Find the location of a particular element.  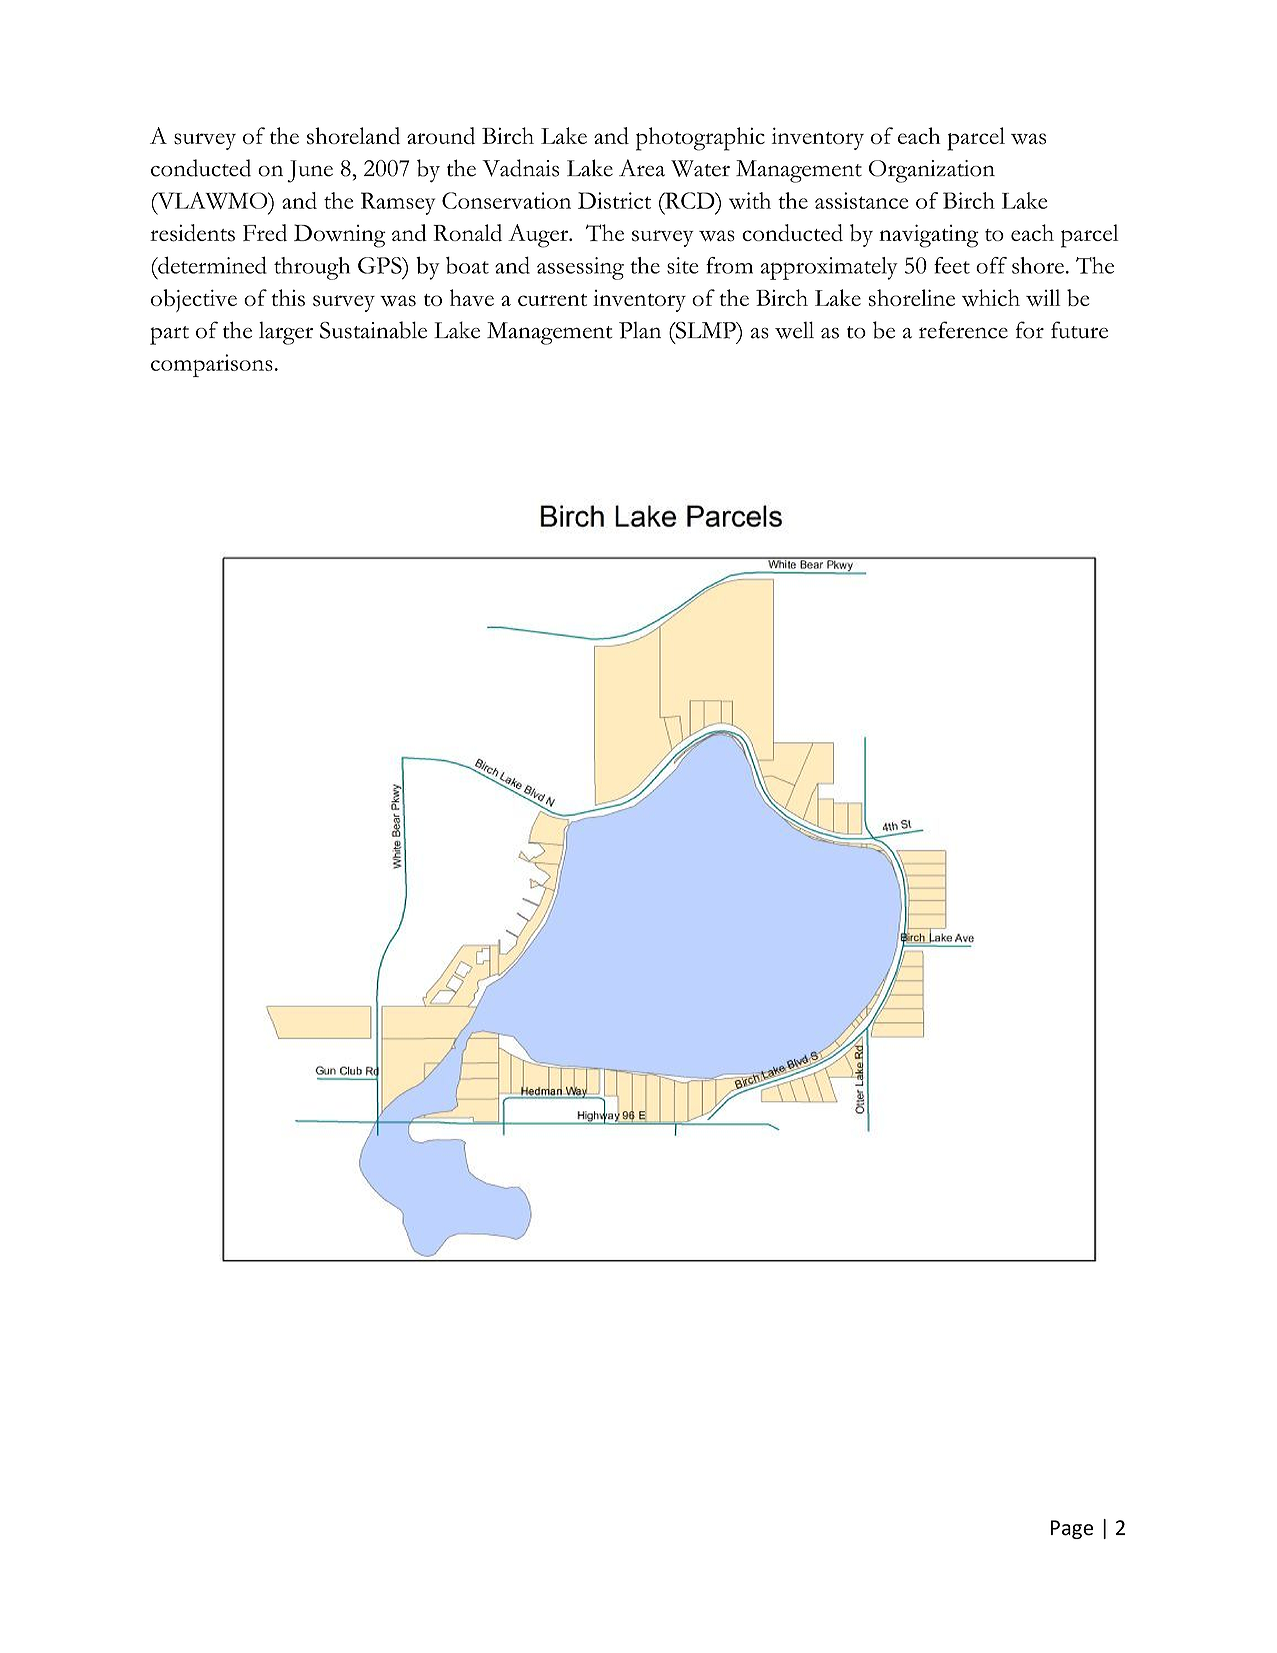

reference is located at coordinates (963, 330).
